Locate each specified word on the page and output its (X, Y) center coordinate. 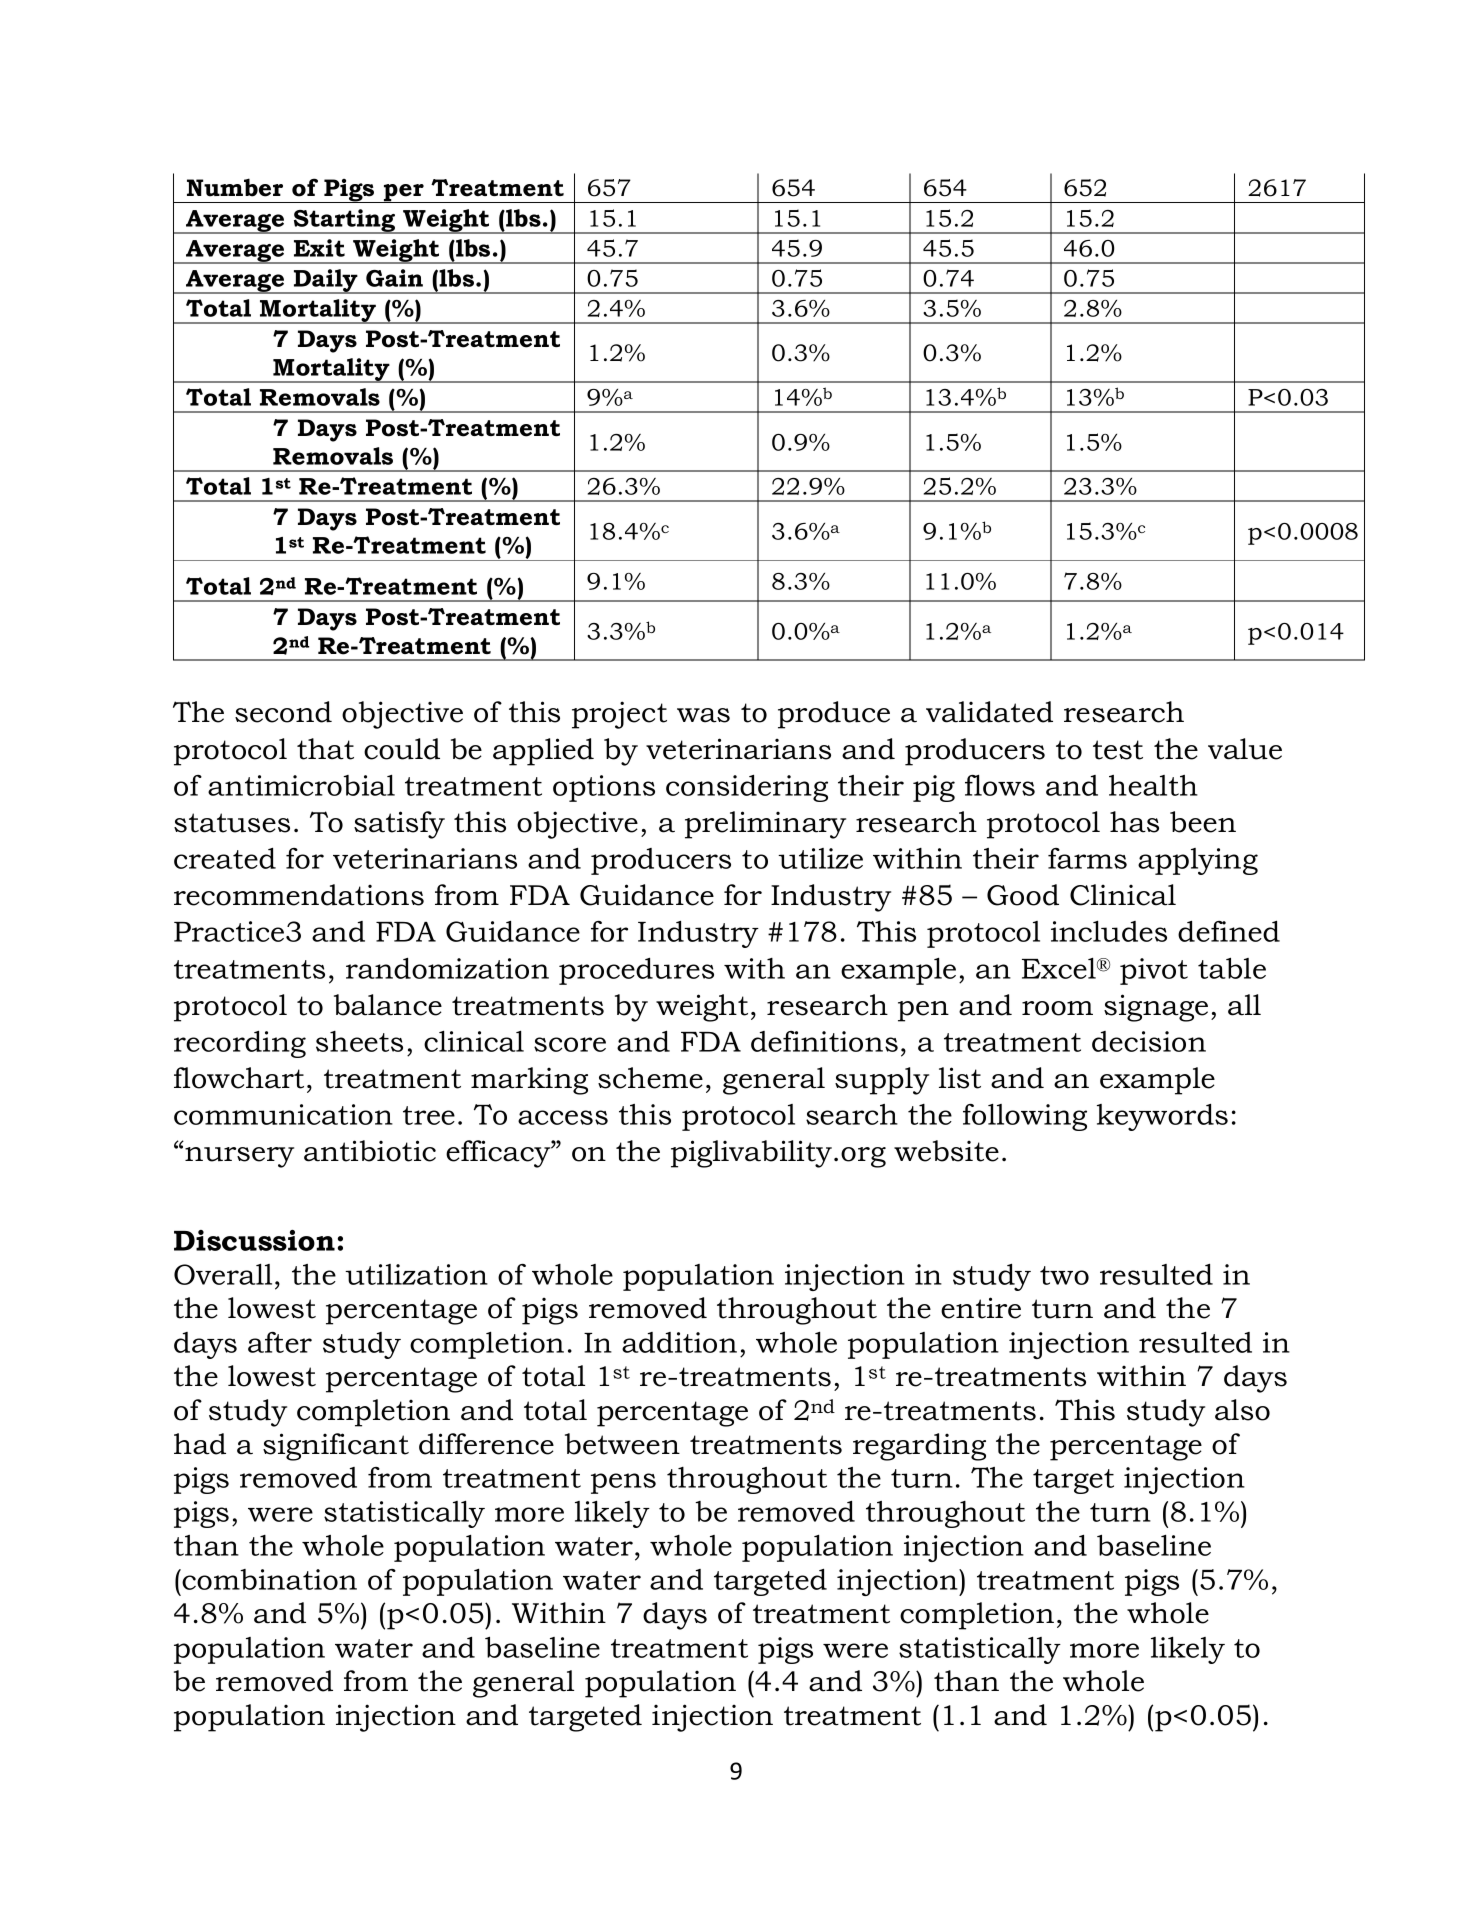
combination (269, 1579)
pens (623, 1483)
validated (989, 712)
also (1242, 1410)
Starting (345, 221)
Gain (394, 278)
